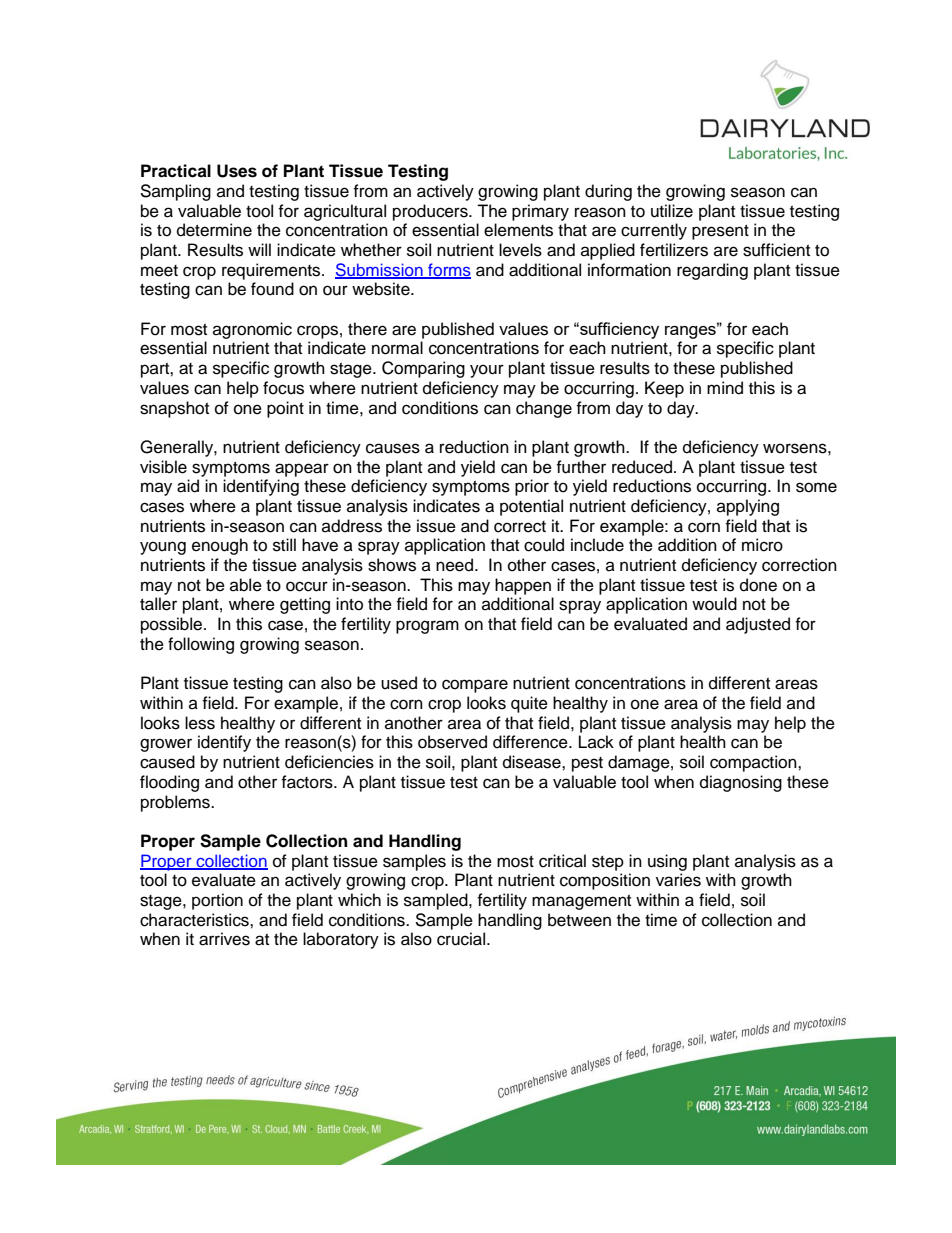  I want to click on your, so click(487, 371).
